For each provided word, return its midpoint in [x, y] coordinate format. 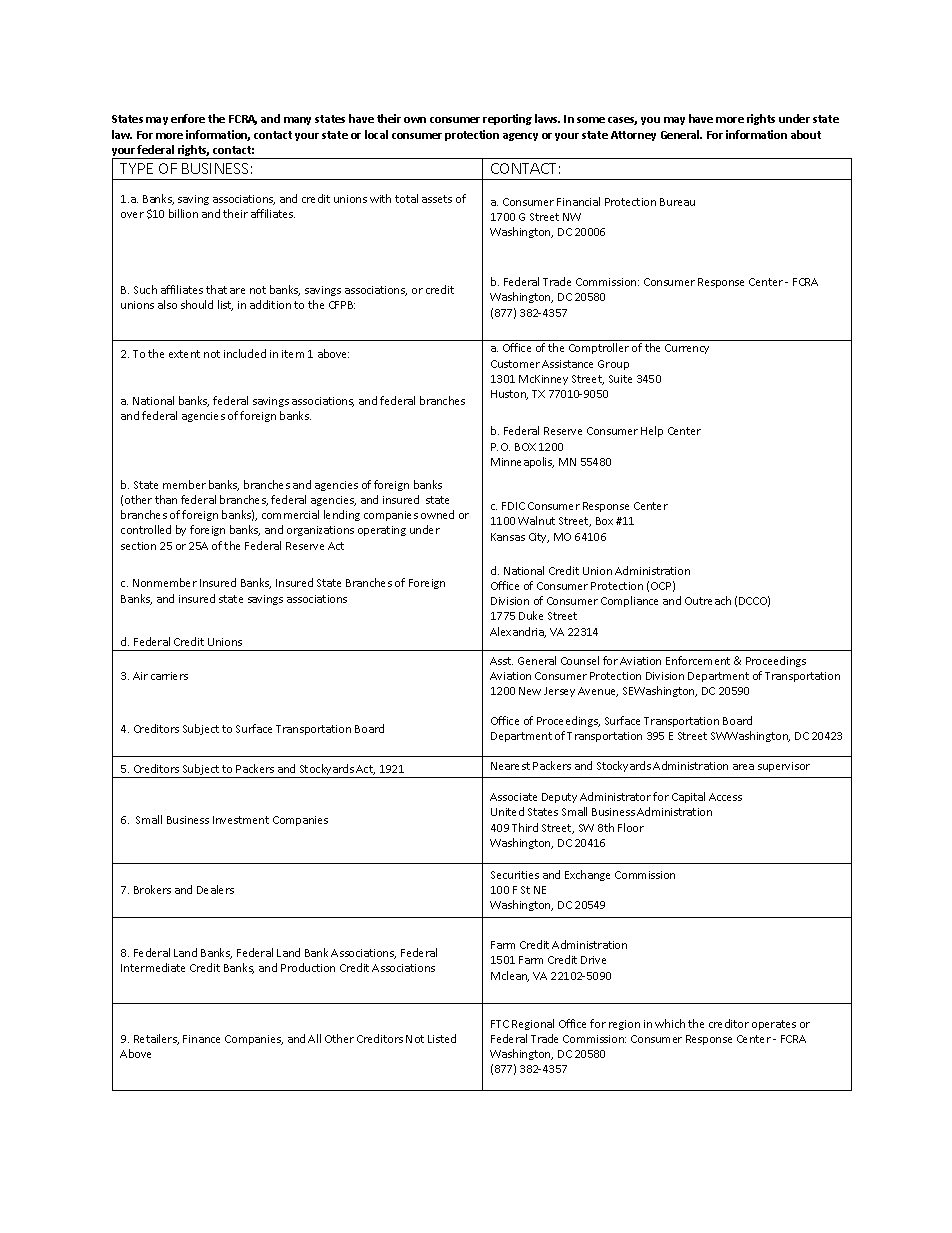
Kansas [508, 537]
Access [725, 797]
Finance [201, 1039]
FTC [500, 1024]
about [806, 134]
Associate [513, 797]
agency [520, 137]
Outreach [708, 600]
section [138, 546]
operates [774, 1025]
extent [184, 354]
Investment [241, 820]
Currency [687, 349]
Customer [515, 364]
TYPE [136, 168]
